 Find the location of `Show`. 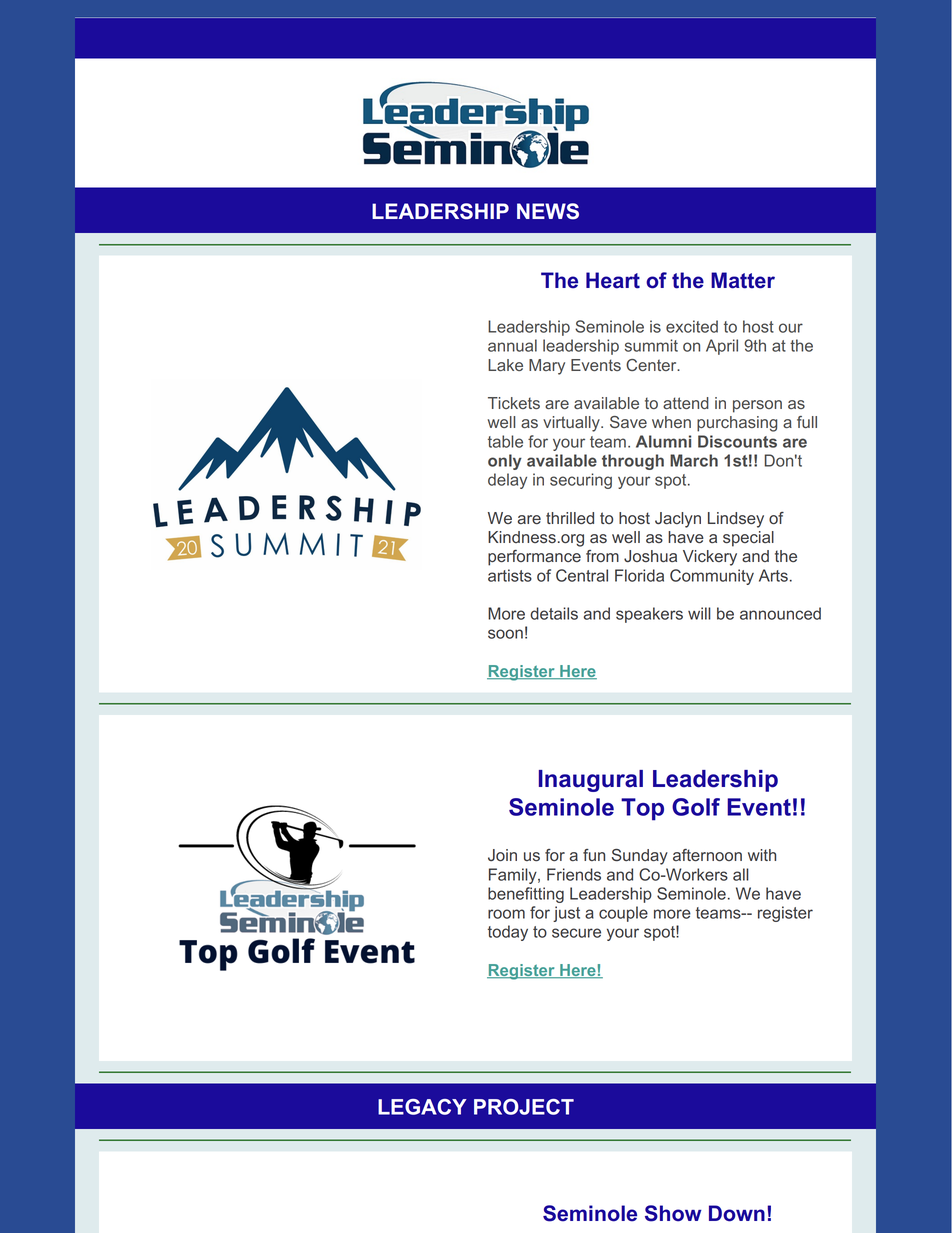

Show is located at coordinates (673, 1213).
